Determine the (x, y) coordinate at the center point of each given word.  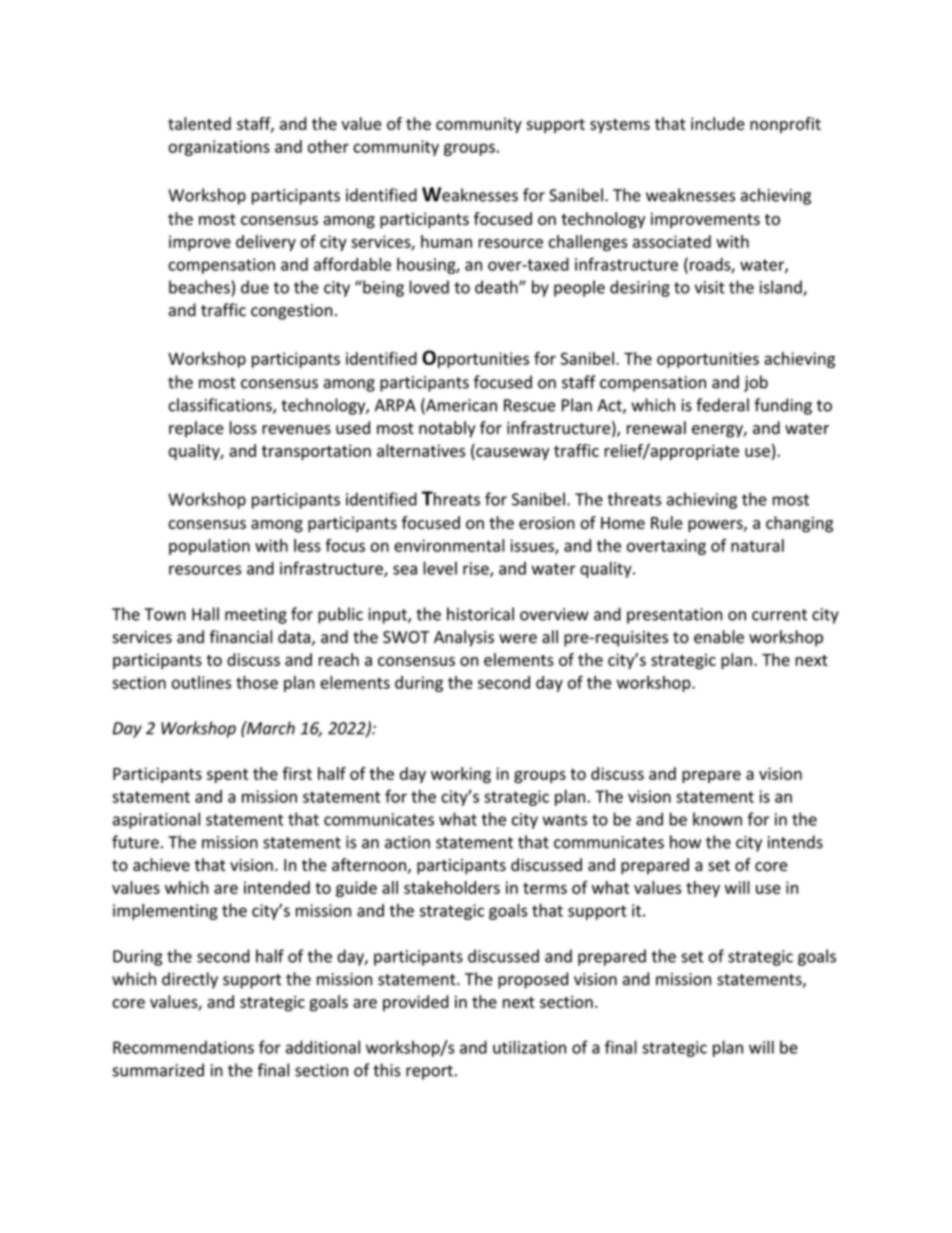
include (718, 123)
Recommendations (183, 1047)
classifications (221, 406)
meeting (256, 616)
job (756, 383)
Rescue (529, 405)
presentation (674, 616)
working (461, 775)
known (717, 819)
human (446, 241)
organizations (219, 148)
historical (480, 614)
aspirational (156, 820)
